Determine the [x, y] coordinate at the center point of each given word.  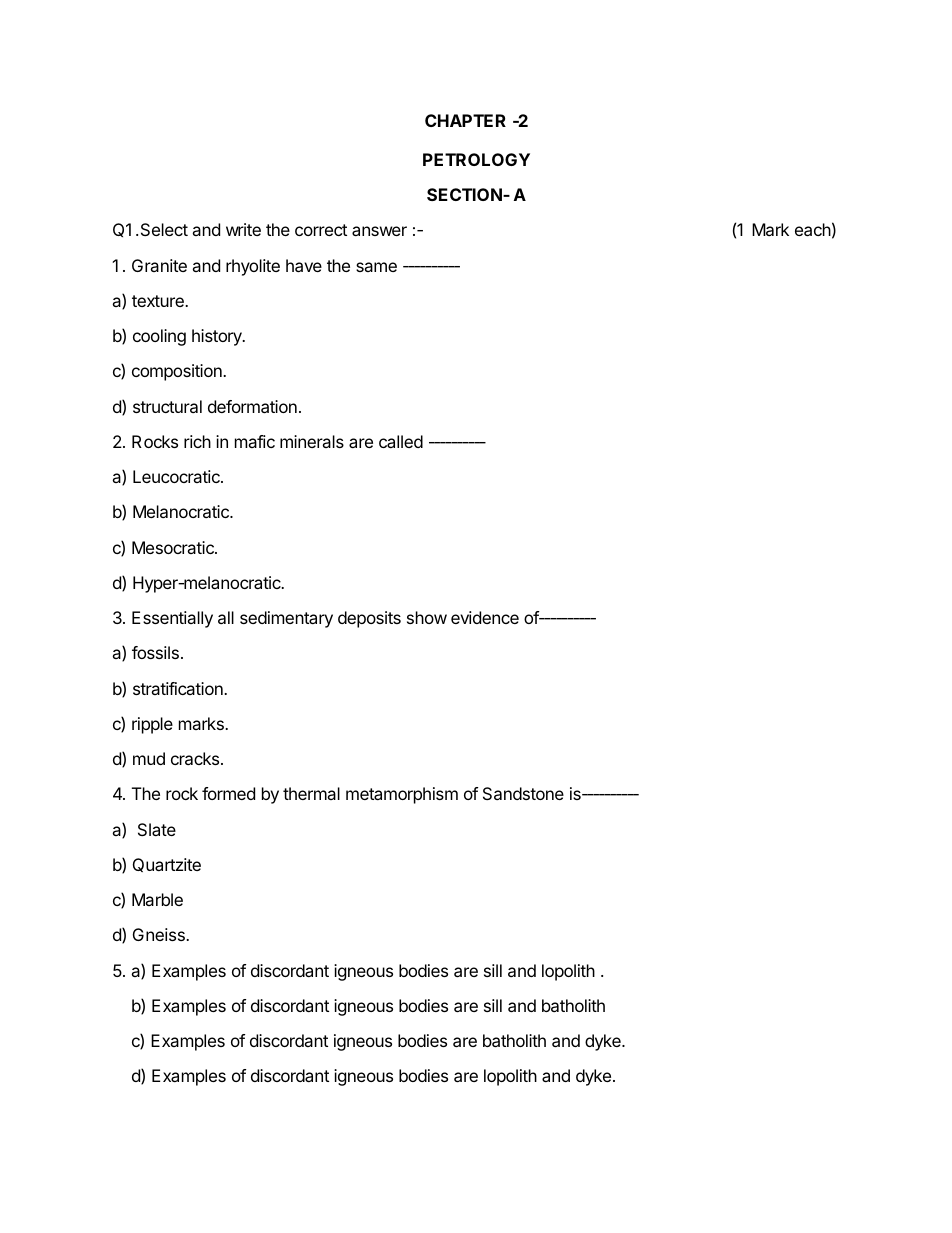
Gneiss [160, 934]
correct [321, 230]
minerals [312, 441]
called [401, 441]
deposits [369, 619]
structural [167, 406]
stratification [179, 688]
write [243, 229]
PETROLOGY [476, 159]
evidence [485, 617]
